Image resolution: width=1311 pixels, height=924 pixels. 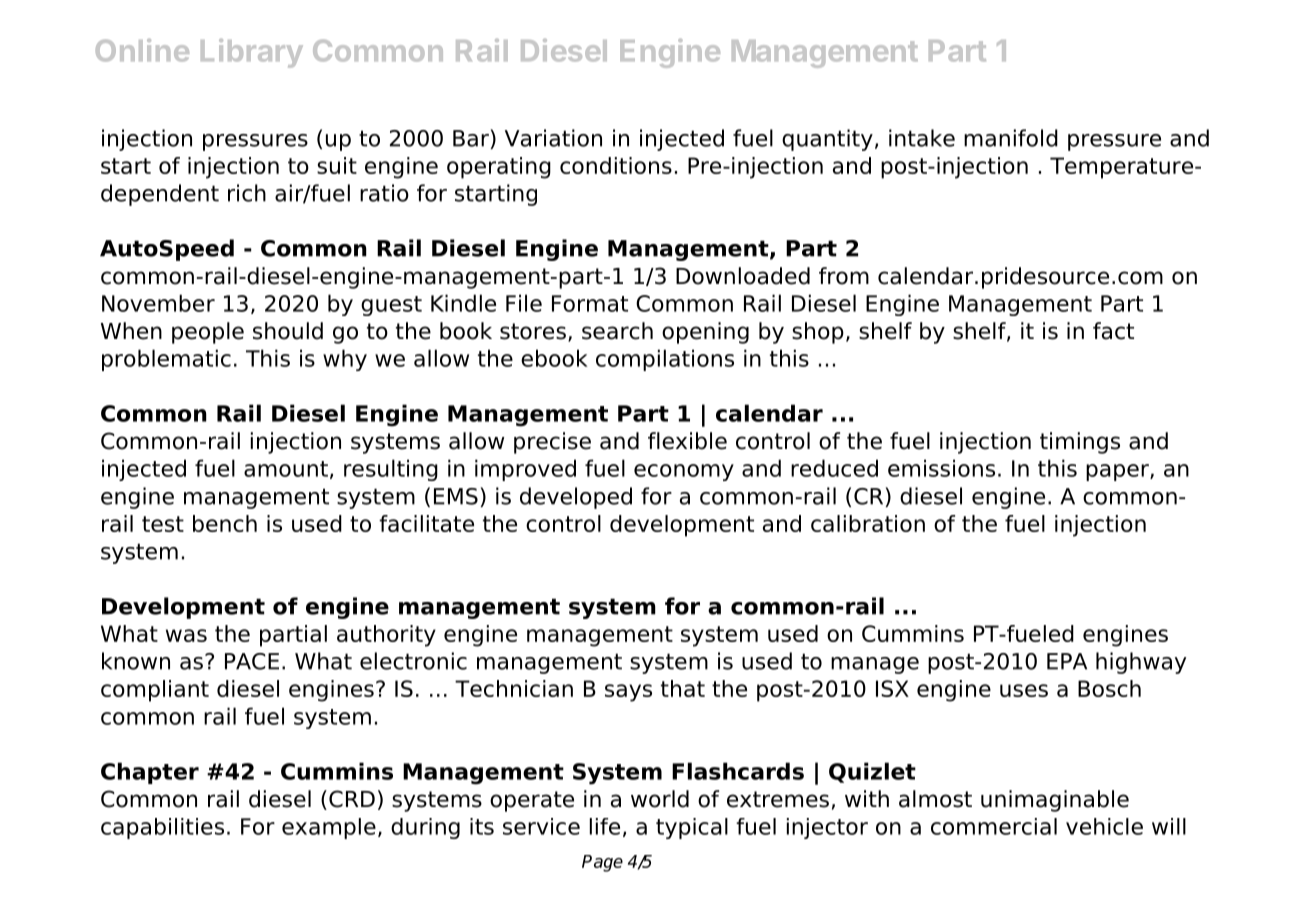 What do you see at coordinates (329, 828) in the document?
I see `example` at bounding box center [329, 828].
